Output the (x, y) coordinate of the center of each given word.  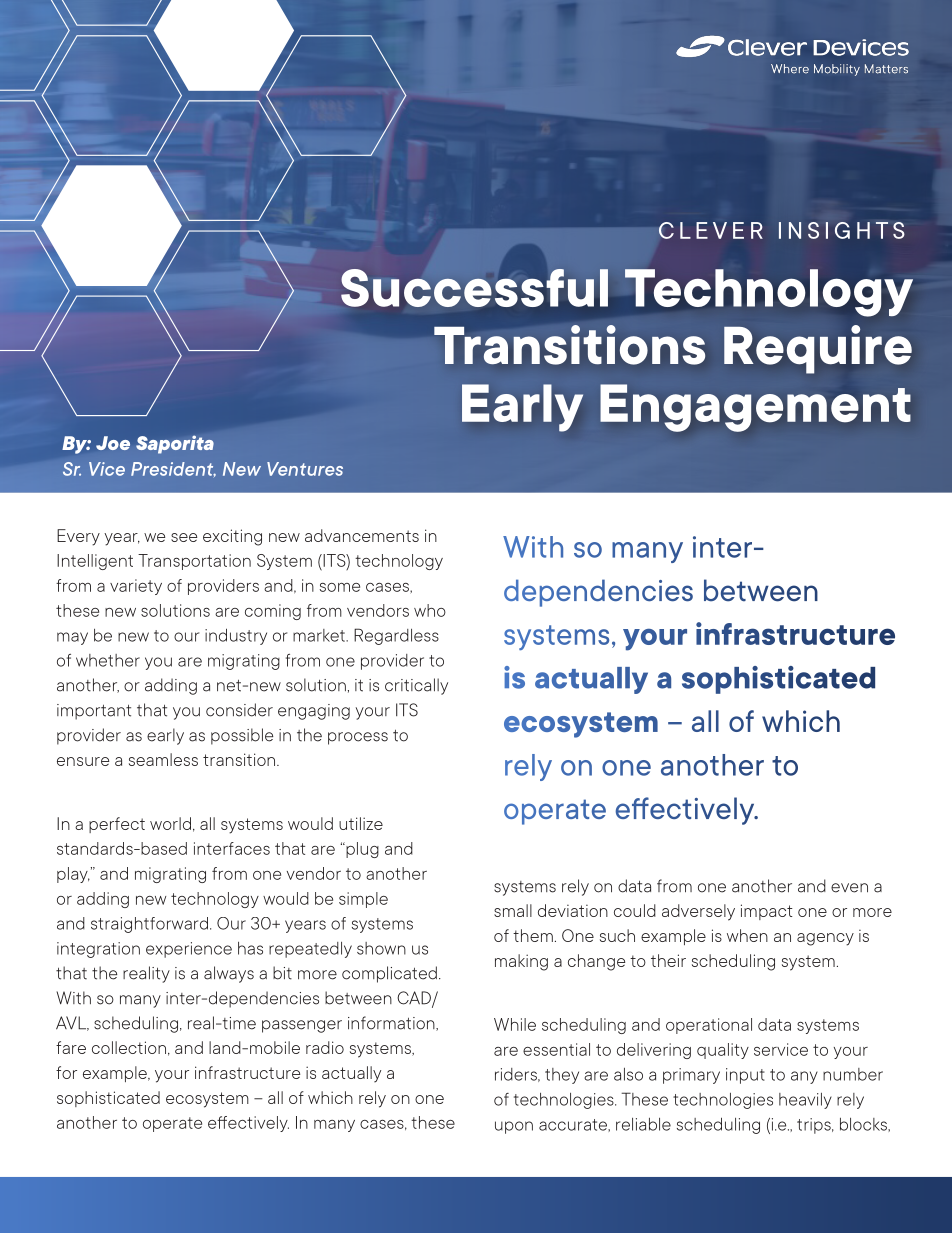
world (170, 823)
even (849, 888)
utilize (361, 823)
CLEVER (711, 230)
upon (514, 1127)
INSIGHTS (842, 230)
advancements (362, 535)
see (184, 537)
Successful (474, 288)
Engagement (755, 408)
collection (129, 1047)
